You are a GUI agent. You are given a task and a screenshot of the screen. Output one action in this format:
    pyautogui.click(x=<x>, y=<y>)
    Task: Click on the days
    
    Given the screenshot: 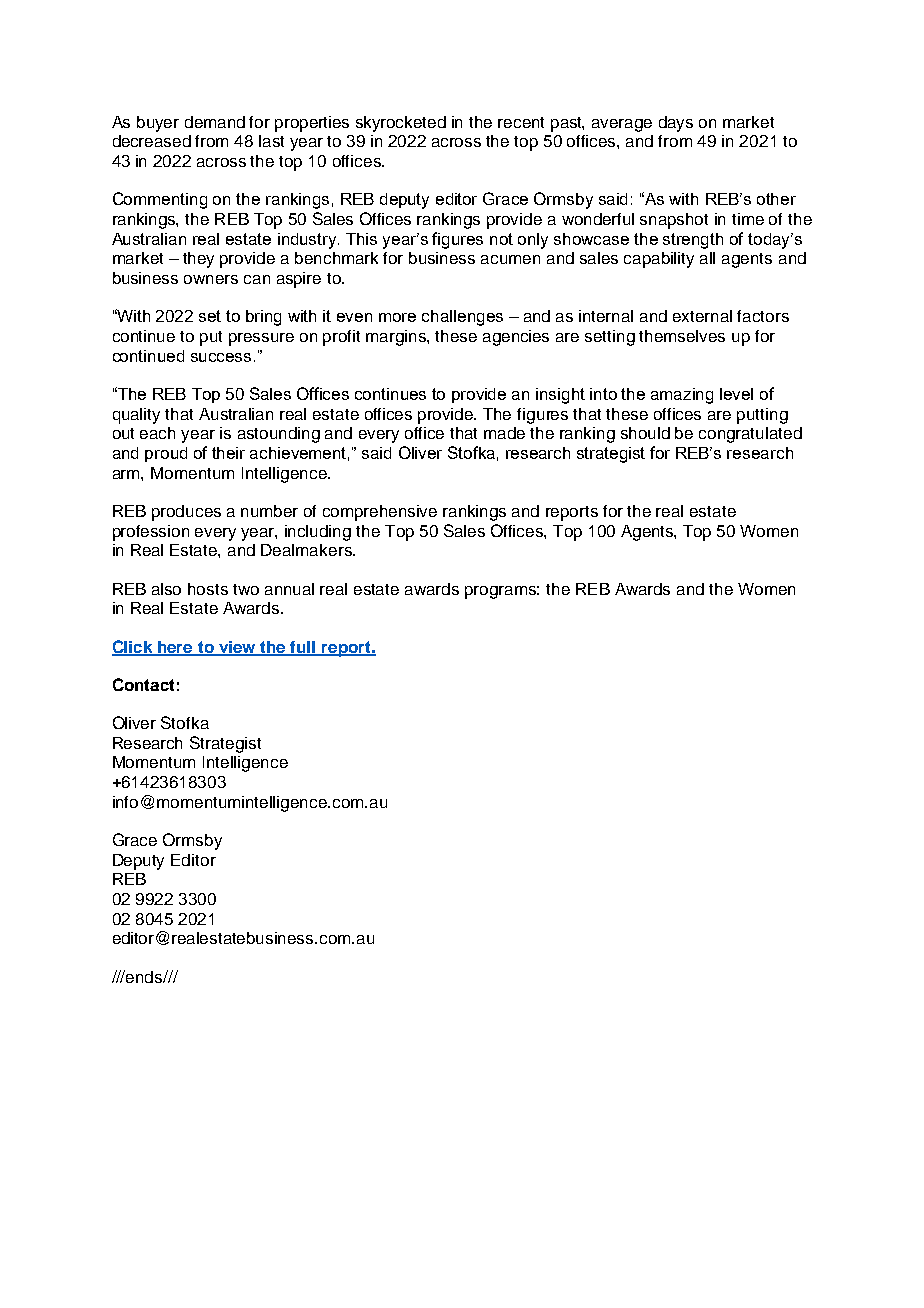 What is the action you would take?
    pyautogui.click(x=676, y=124)
